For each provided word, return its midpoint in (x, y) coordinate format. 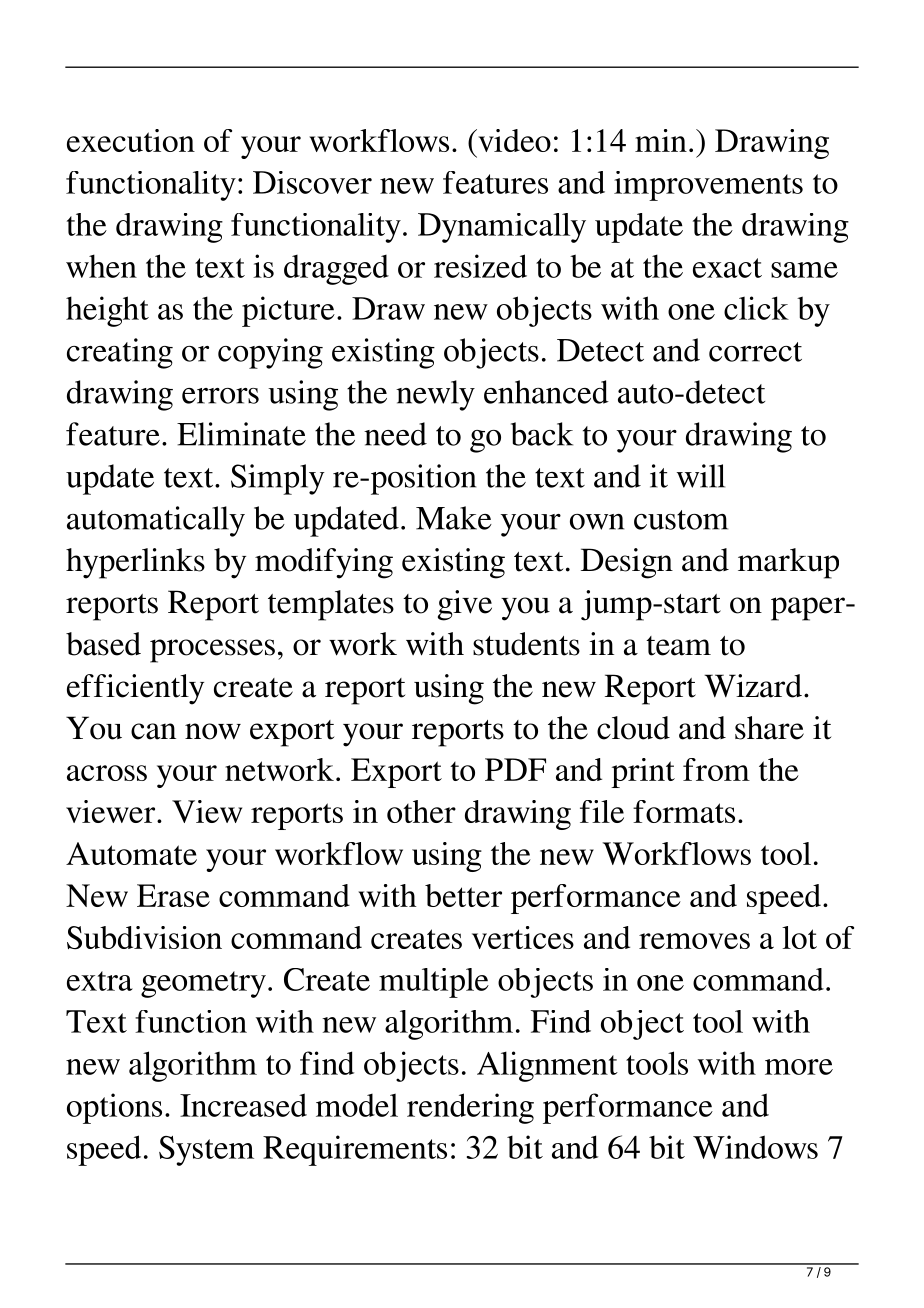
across (107, 773)
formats (684, 811)
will (701, 476)
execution (131, 140)
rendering (470, 1108)
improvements (708, 186)
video (513, 140)
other (421, 811)
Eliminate (241, 434)
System (206, 1151)
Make (454, 518)
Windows (755, 1147)
